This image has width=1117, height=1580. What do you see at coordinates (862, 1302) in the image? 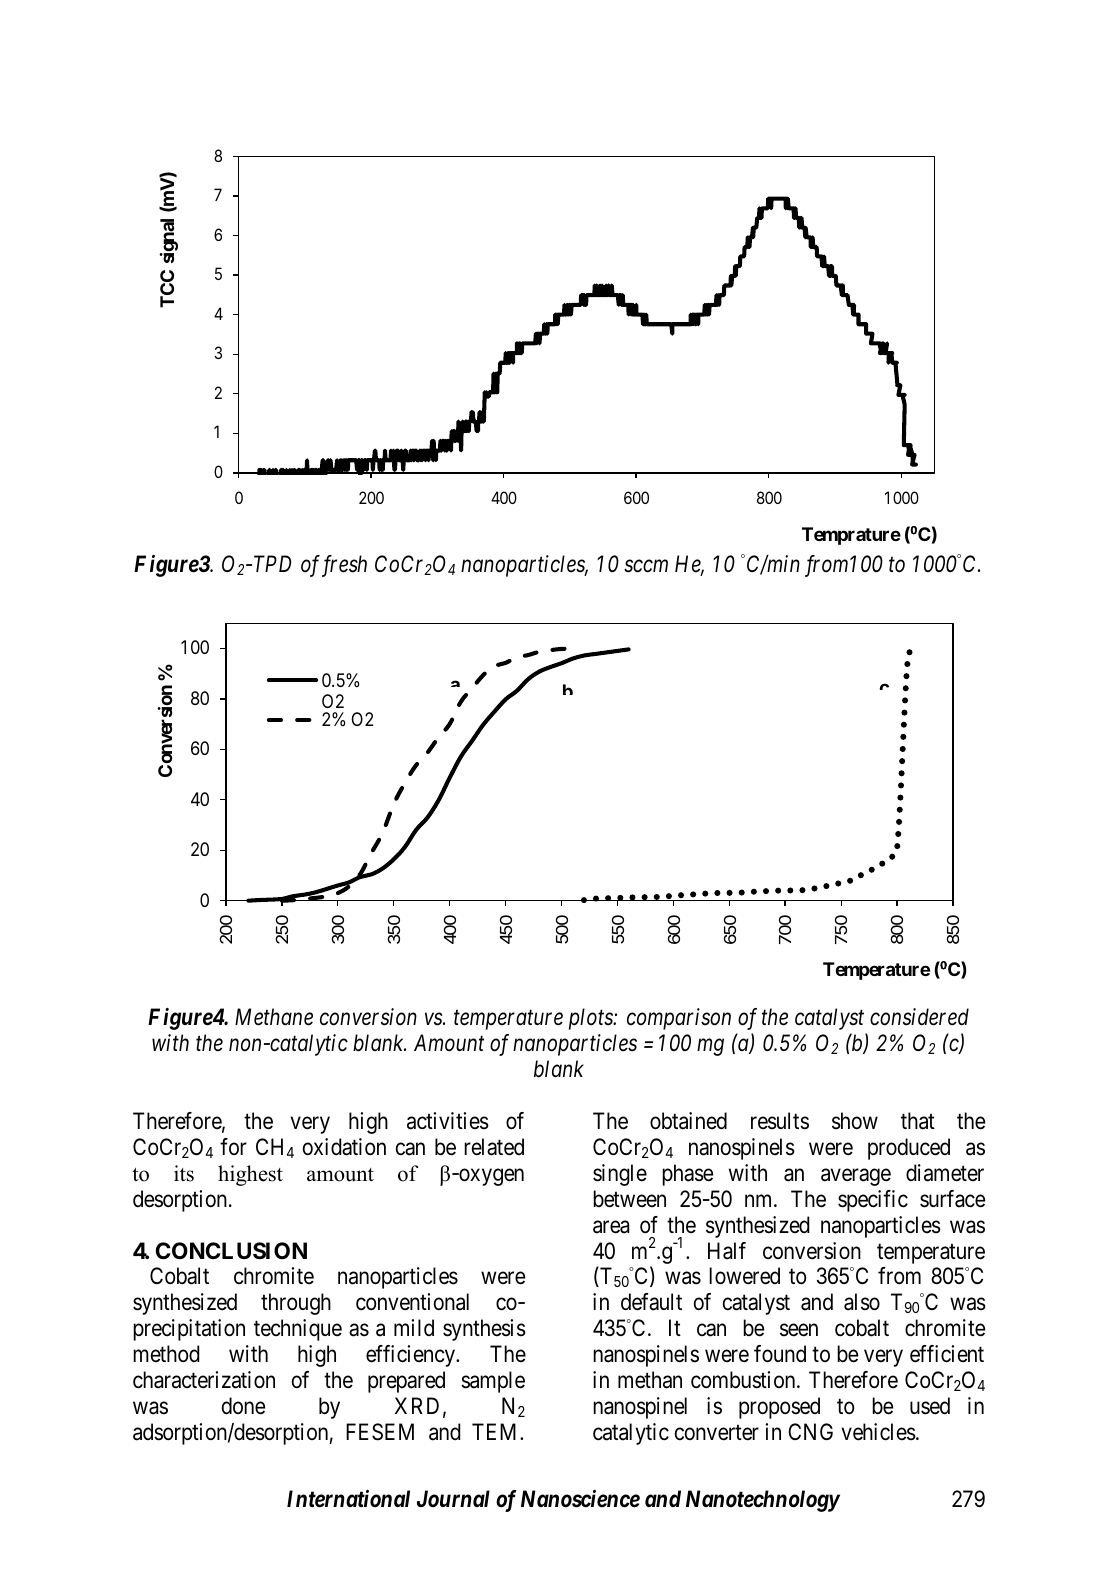
I see `also` at bounding box center [862, 1302].
